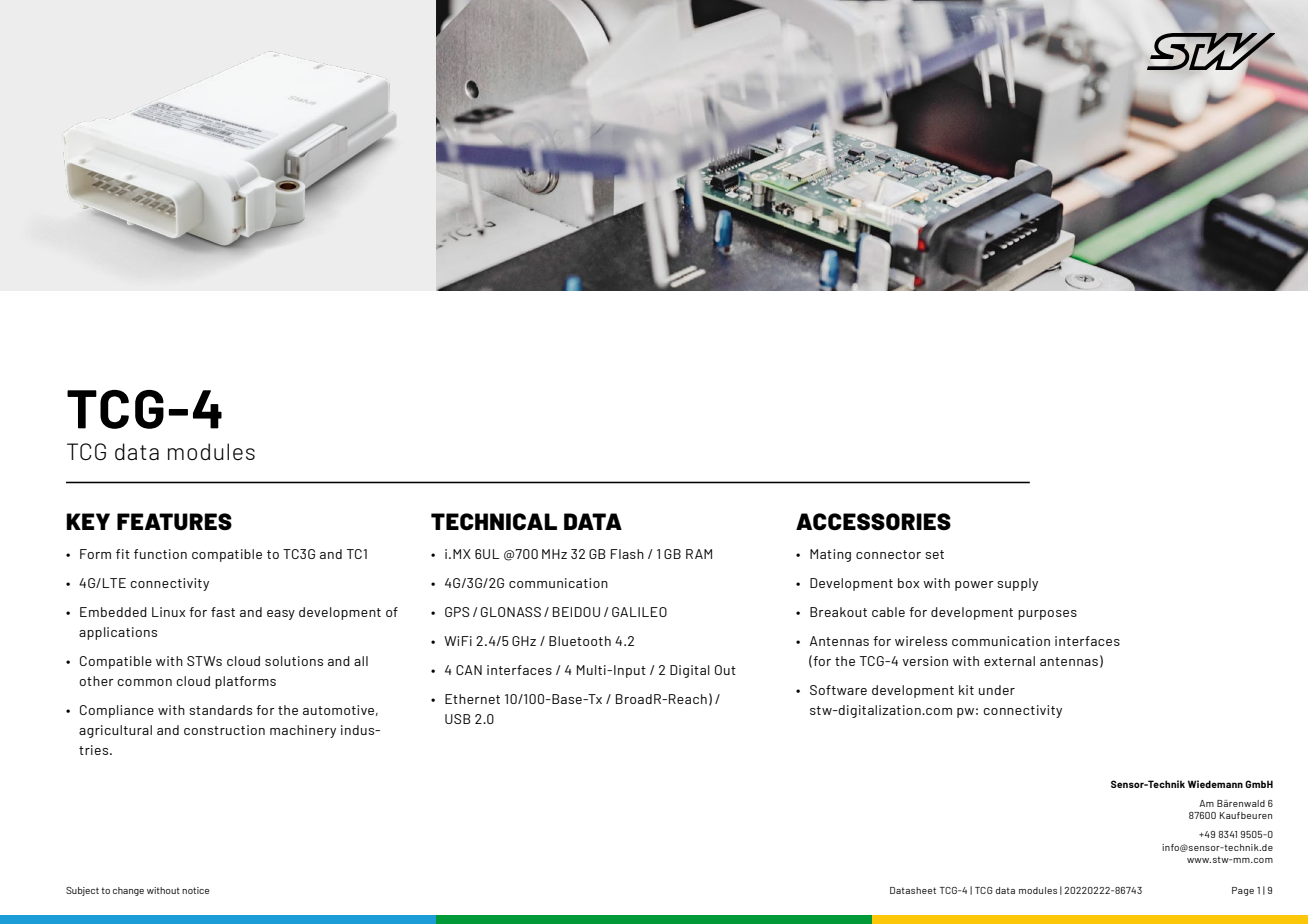  Describe the element at coordinates (128, 891) in the page. I see `change` at that location.
